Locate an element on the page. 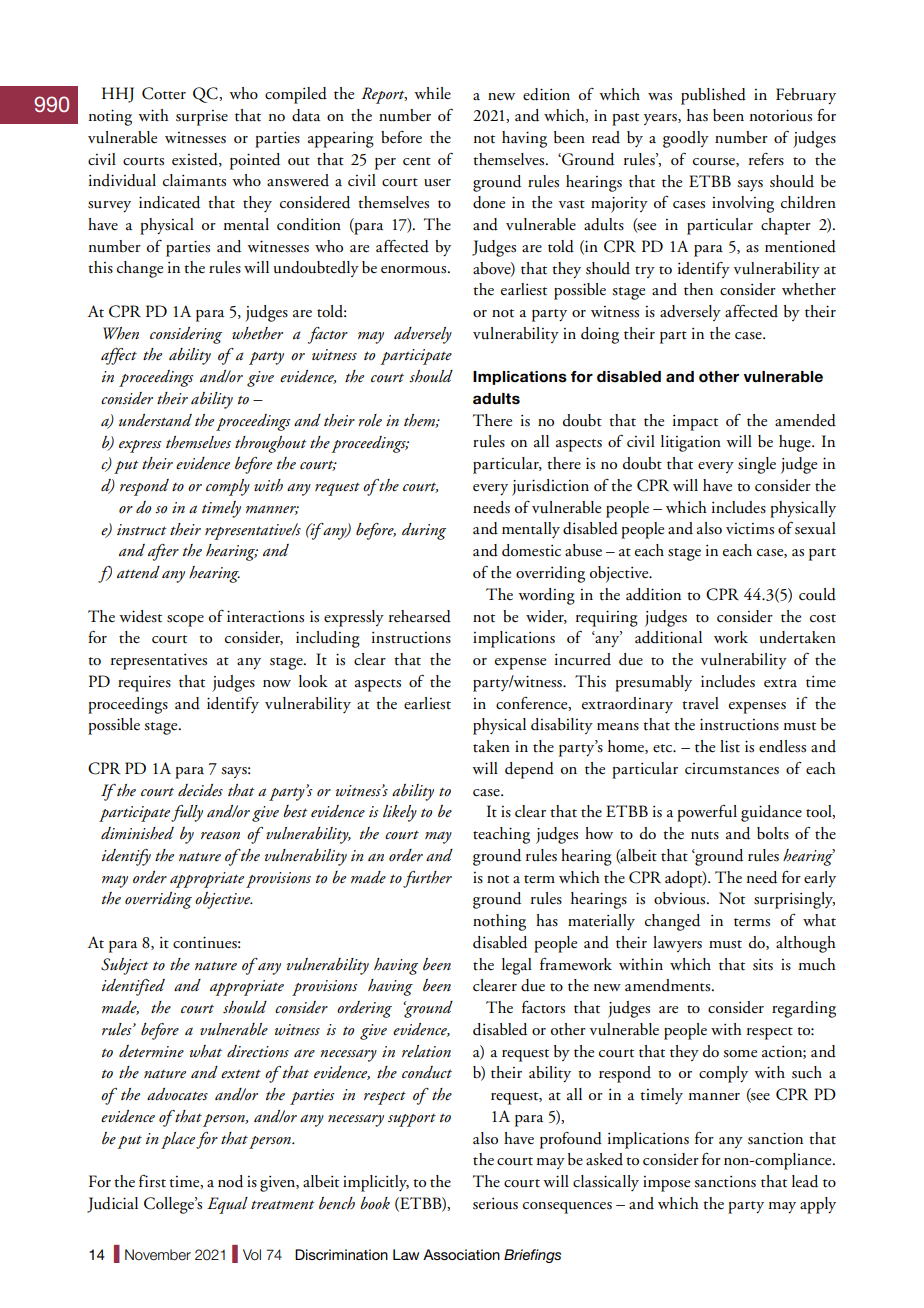  single is located at coordinates (757, 465).
